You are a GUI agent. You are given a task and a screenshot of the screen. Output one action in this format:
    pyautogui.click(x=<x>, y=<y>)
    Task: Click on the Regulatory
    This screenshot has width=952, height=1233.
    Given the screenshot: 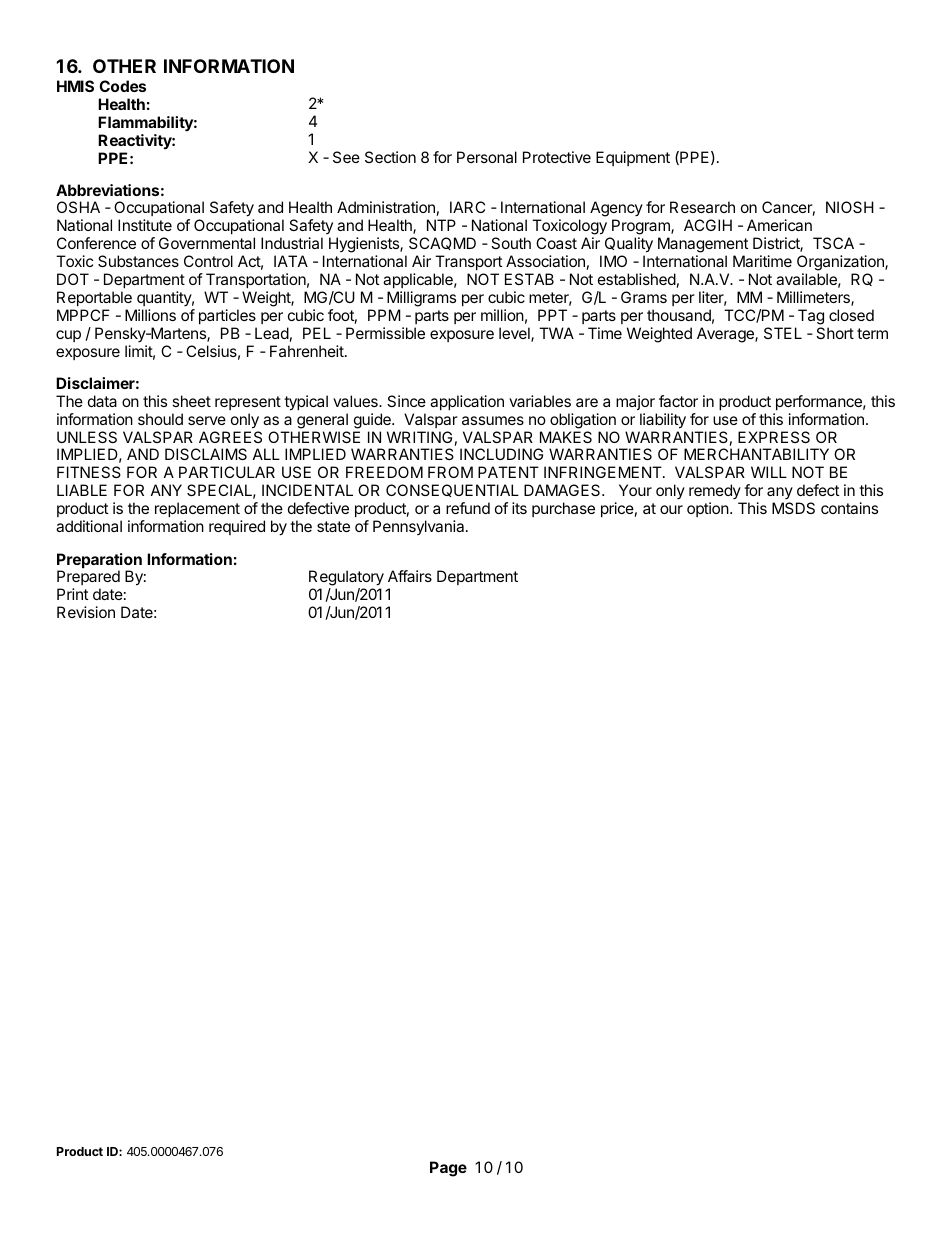 What is the action you would take?
    pyautogui.click(x=346, y=579)
